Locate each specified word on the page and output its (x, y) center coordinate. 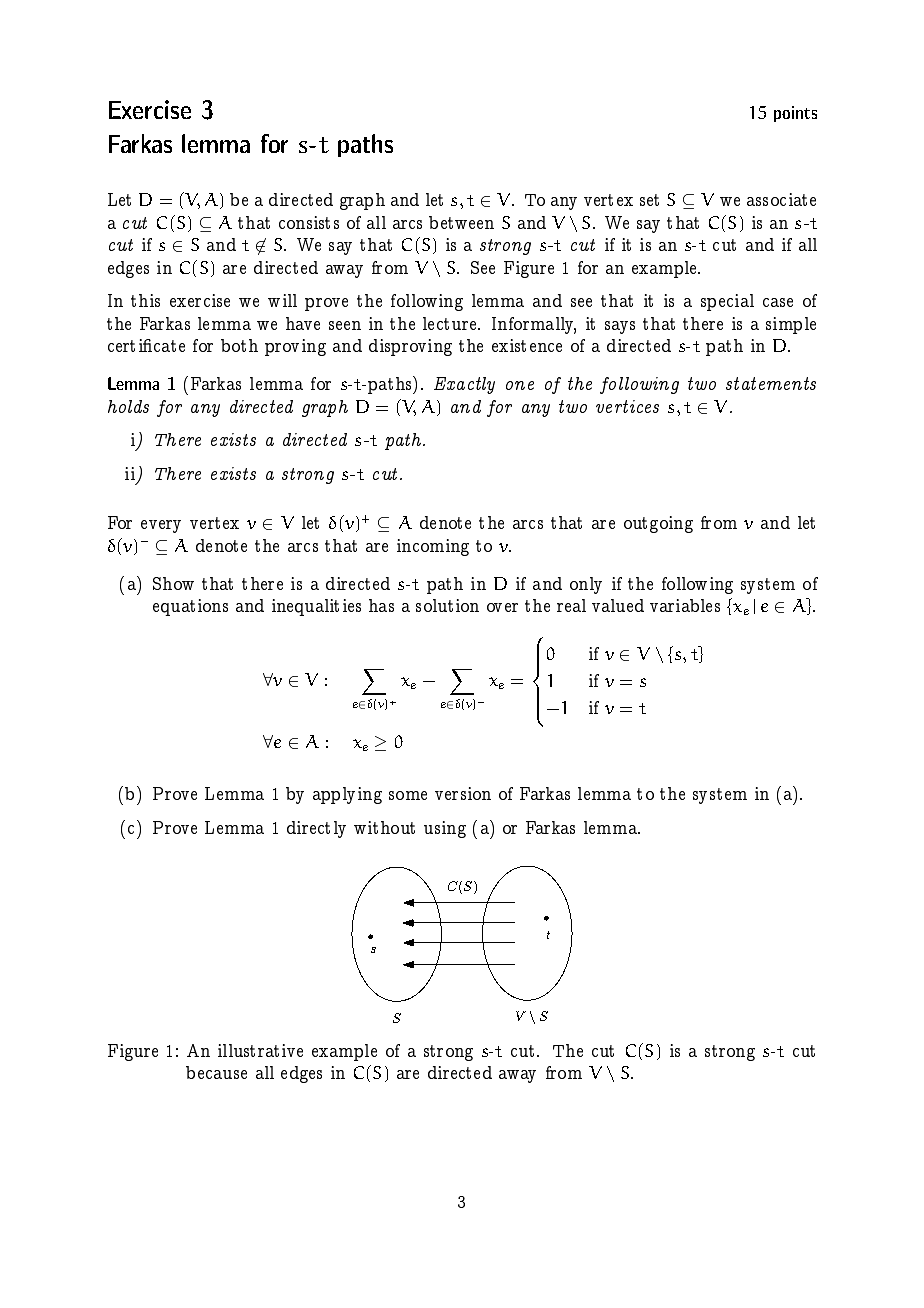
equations (190, 607)
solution (447, 605)
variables (685, 605)
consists (309, 222)
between (461, 222)
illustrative (260, 1050)
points (795, 114)
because (216, 1072)
